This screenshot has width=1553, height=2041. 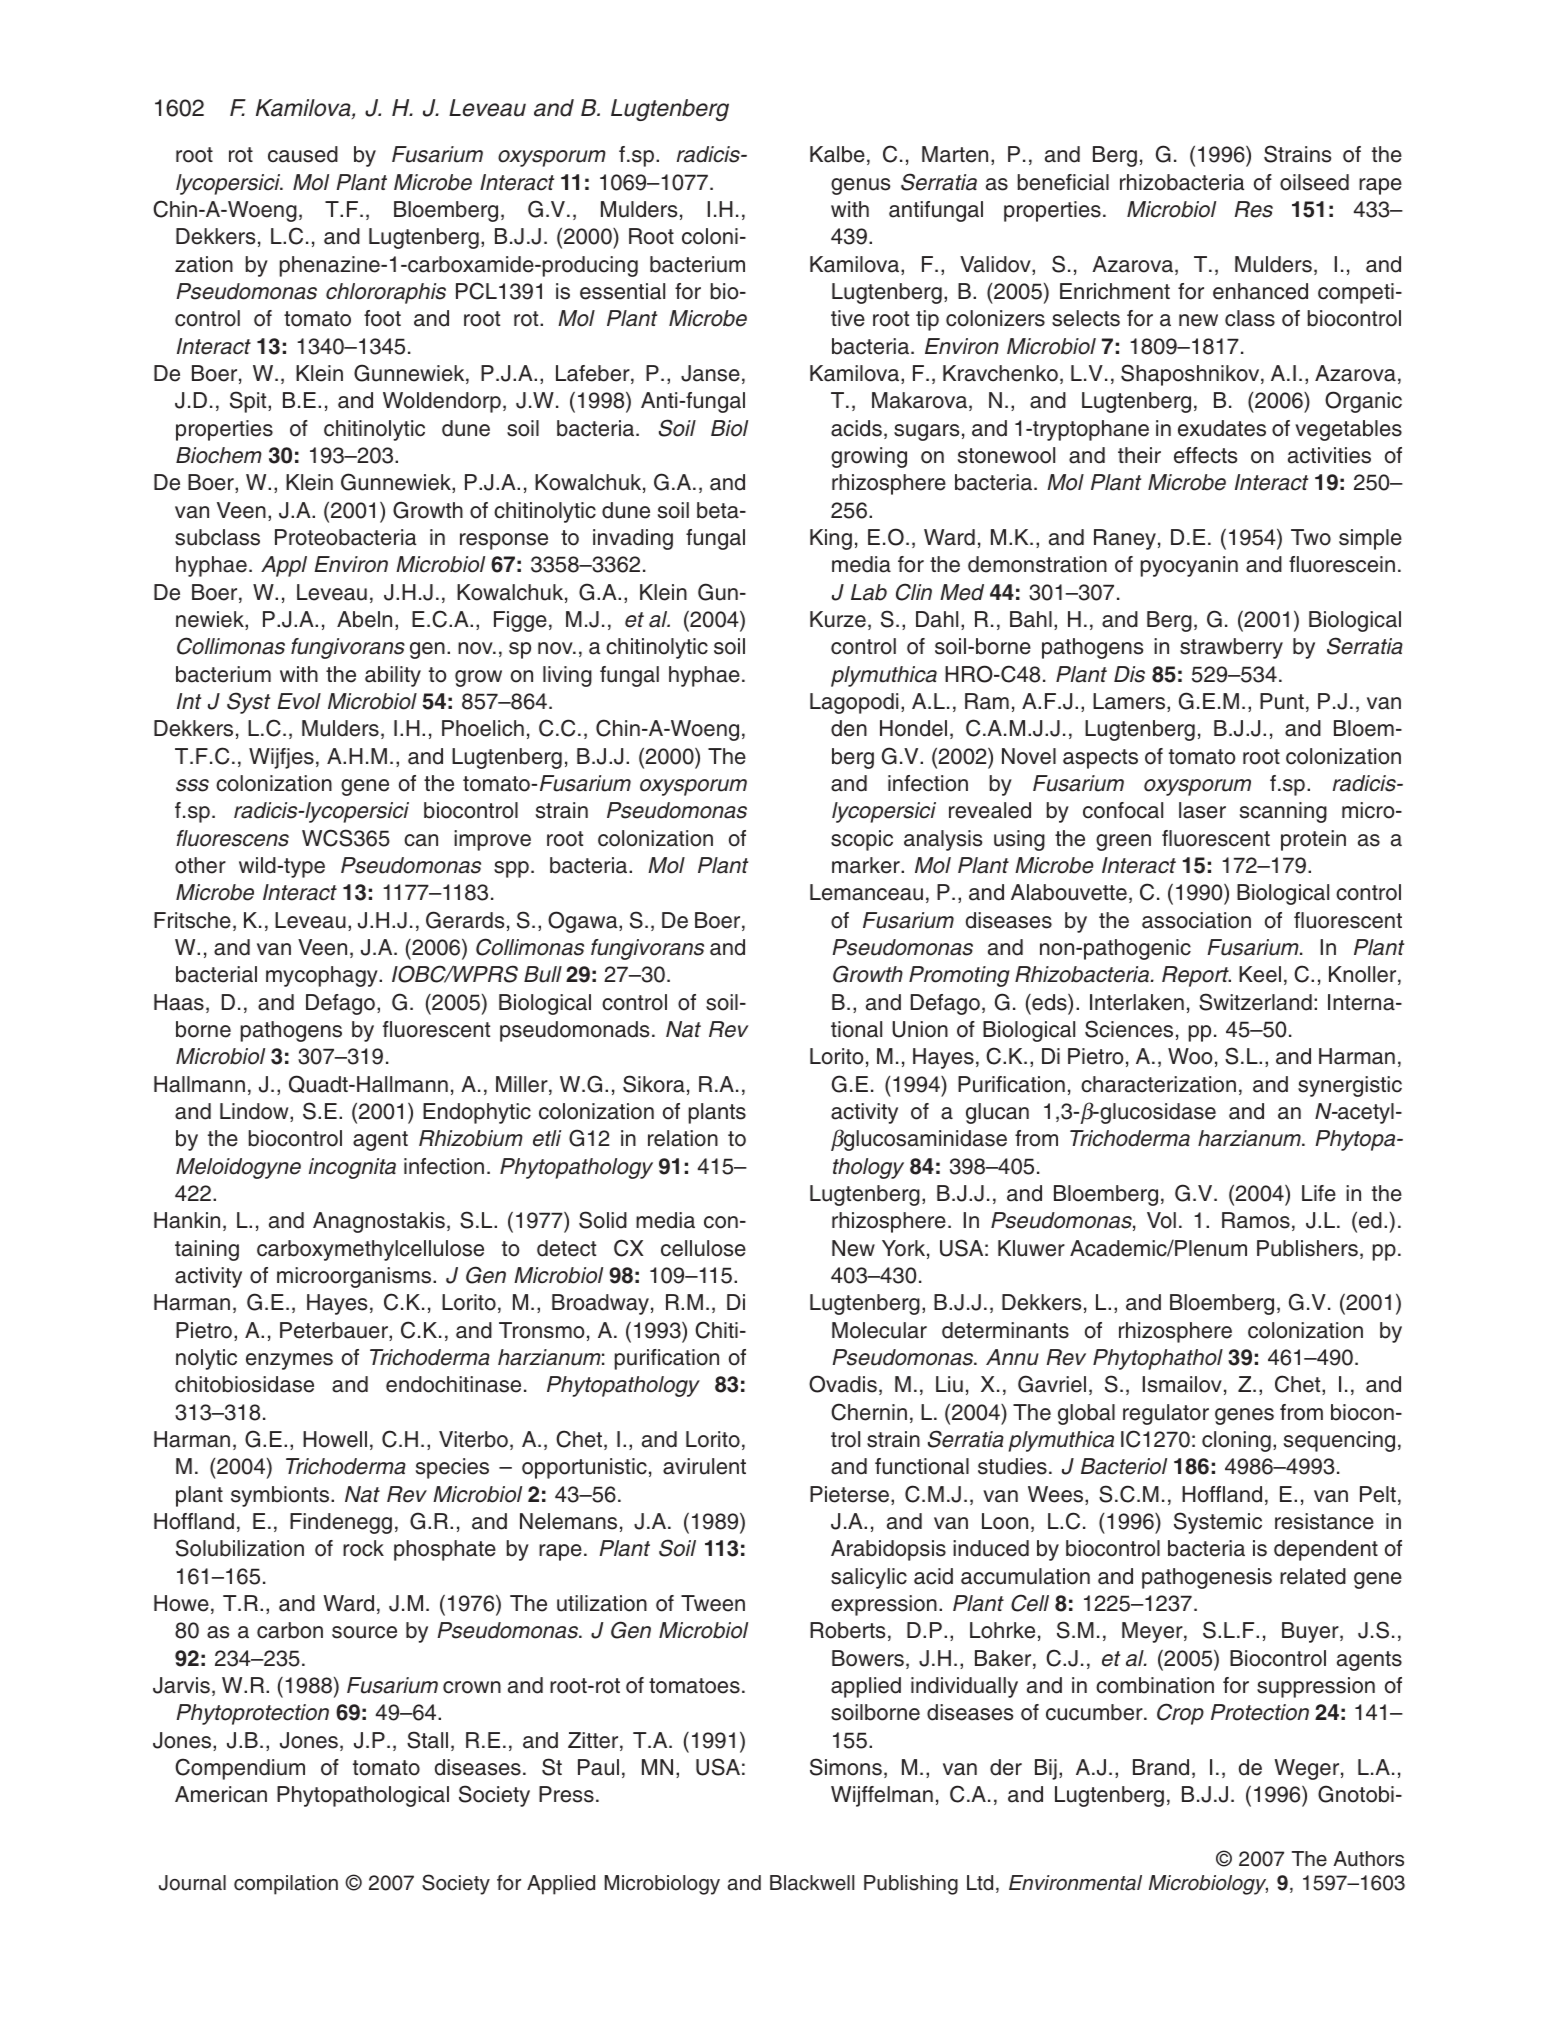 What do you see at coordinates (1314, 182) in the screenshot?
I see `oilseed` at bounding box center [1314, 182].
